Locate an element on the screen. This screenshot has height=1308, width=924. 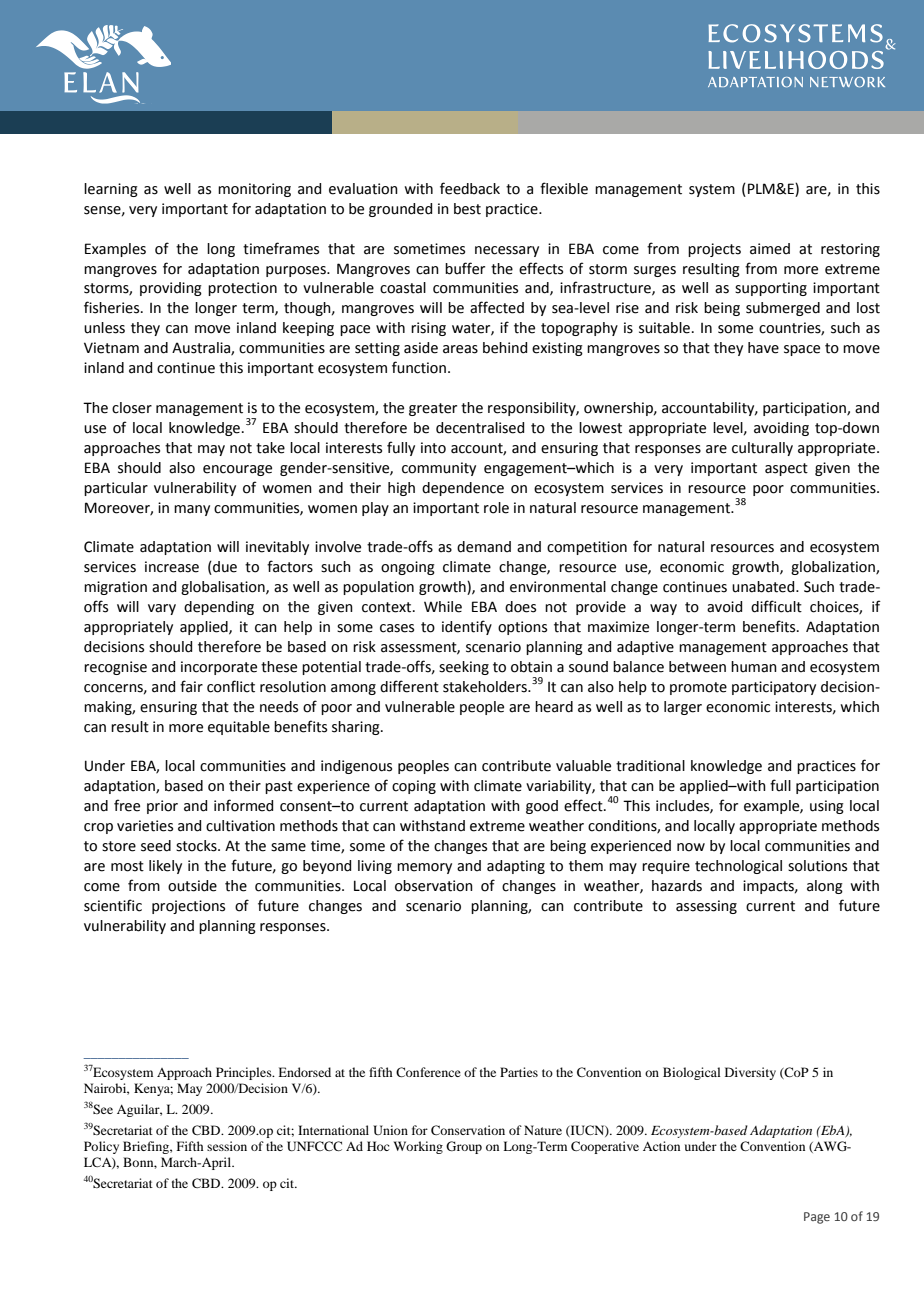
participatory is located at coordinates (774, 688).
